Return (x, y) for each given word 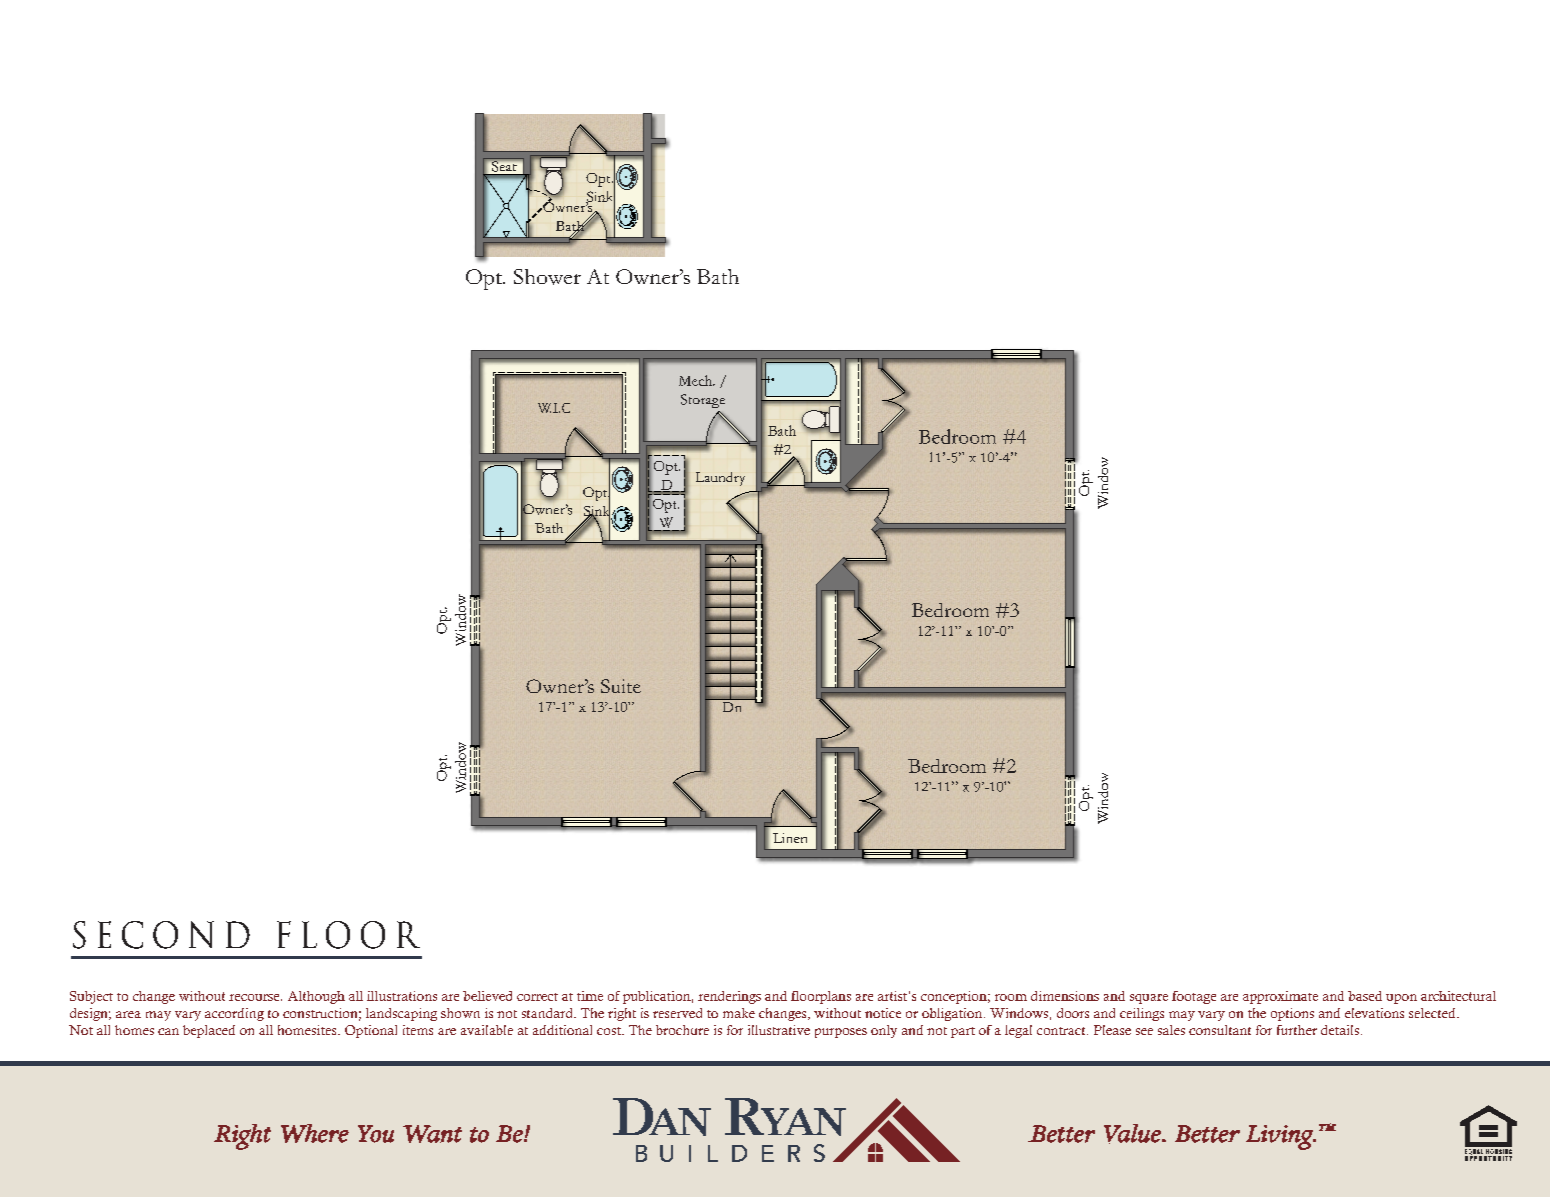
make (739, 1013)
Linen (790, 838)
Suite (621, 686)
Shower (547, 277)
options (1292, 1014)
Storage (703, 401)
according (234, 1014)
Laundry (720, 479)
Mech (697, 380)
